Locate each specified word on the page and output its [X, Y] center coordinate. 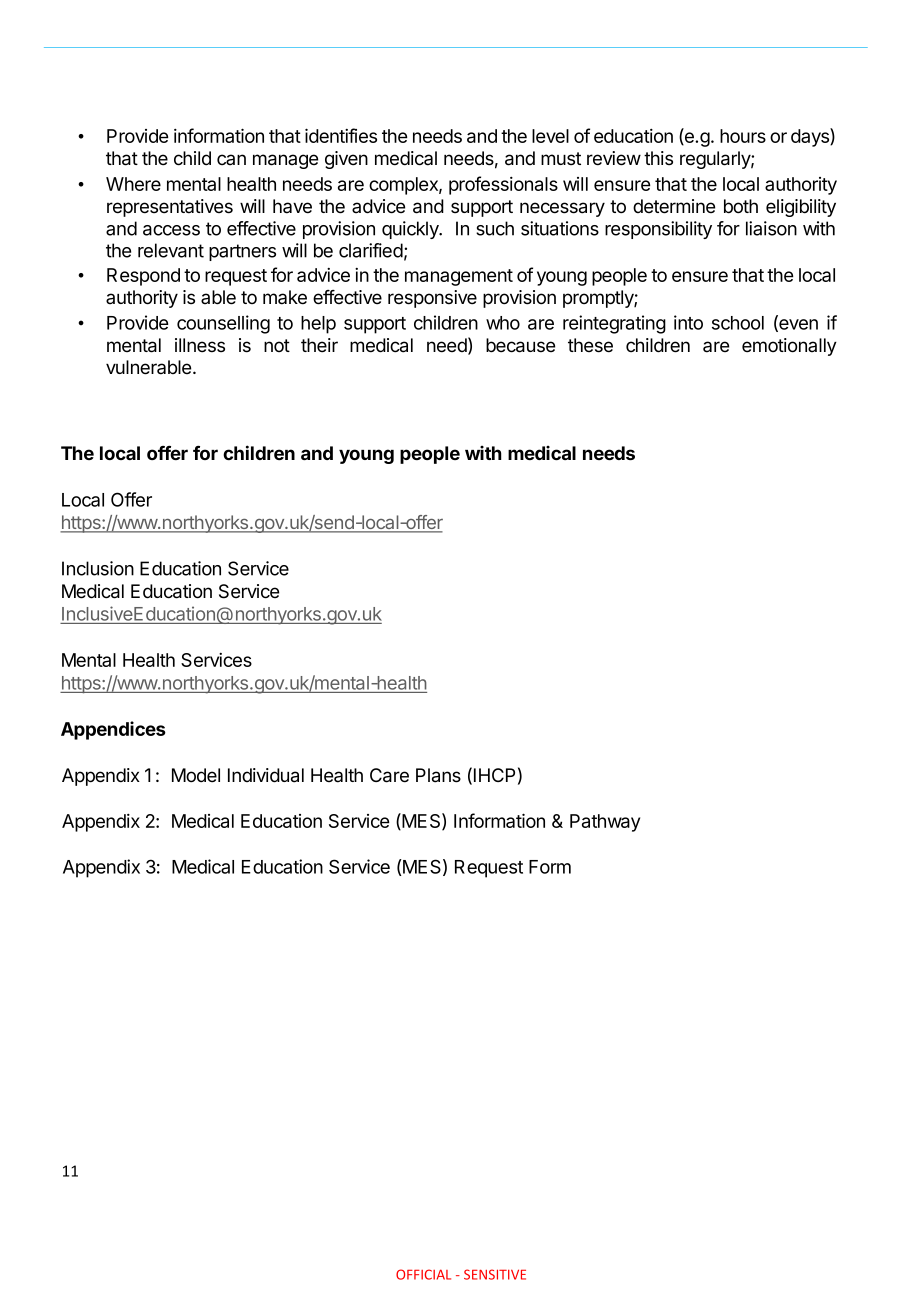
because [520, 345]
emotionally [789, 347]
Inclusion [98, 568]
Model [196, 775]
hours [743, 136]
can [231, 160]
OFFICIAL [423, 1274]
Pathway [605, 823]
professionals [503, 185]
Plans [438, 775]
